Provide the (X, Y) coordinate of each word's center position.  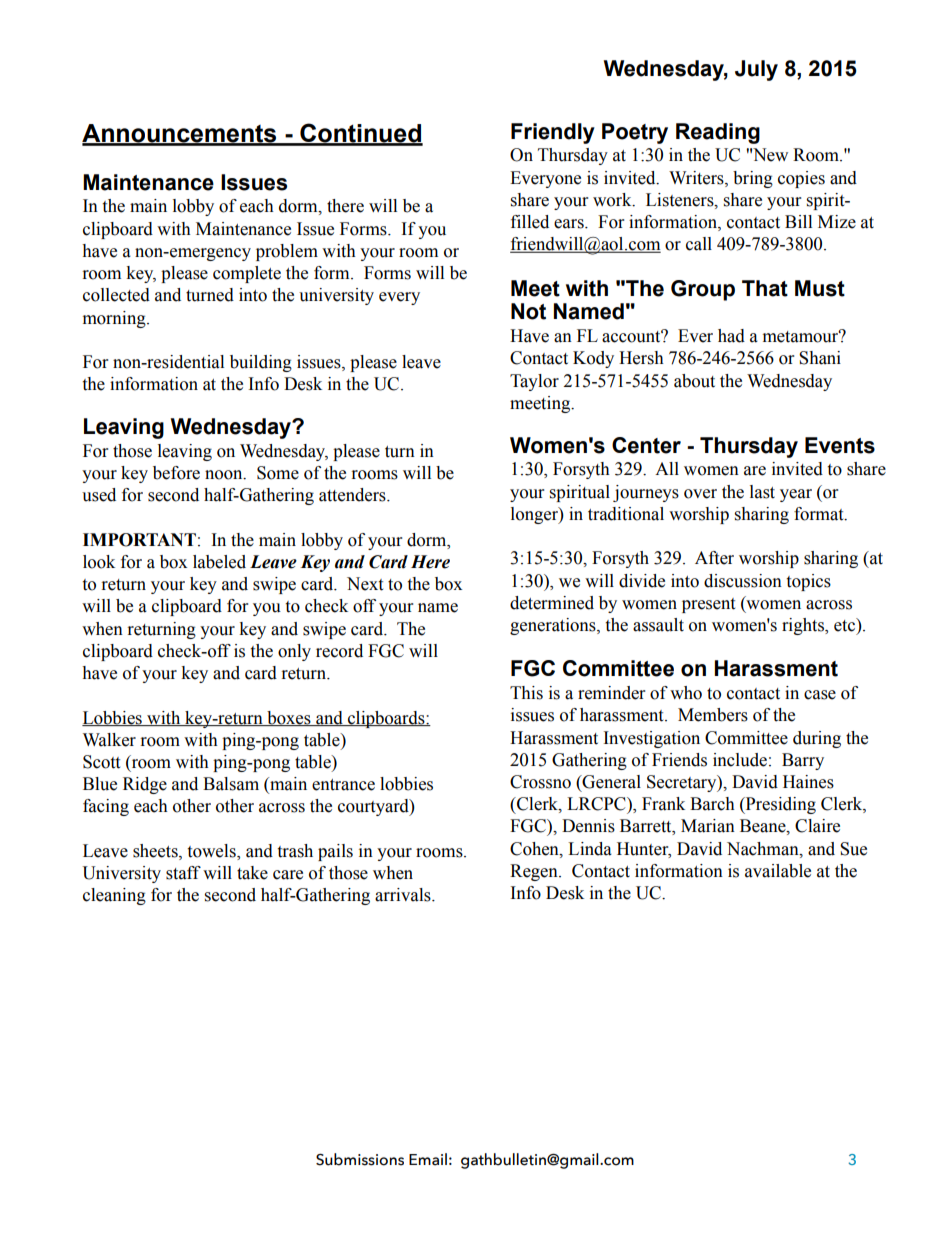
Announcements (180, 134)
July (756, 70)
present (708, 605)
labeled (219, 562)
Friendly (553, 133)
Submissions (360, 1159)
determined (552, 603)
